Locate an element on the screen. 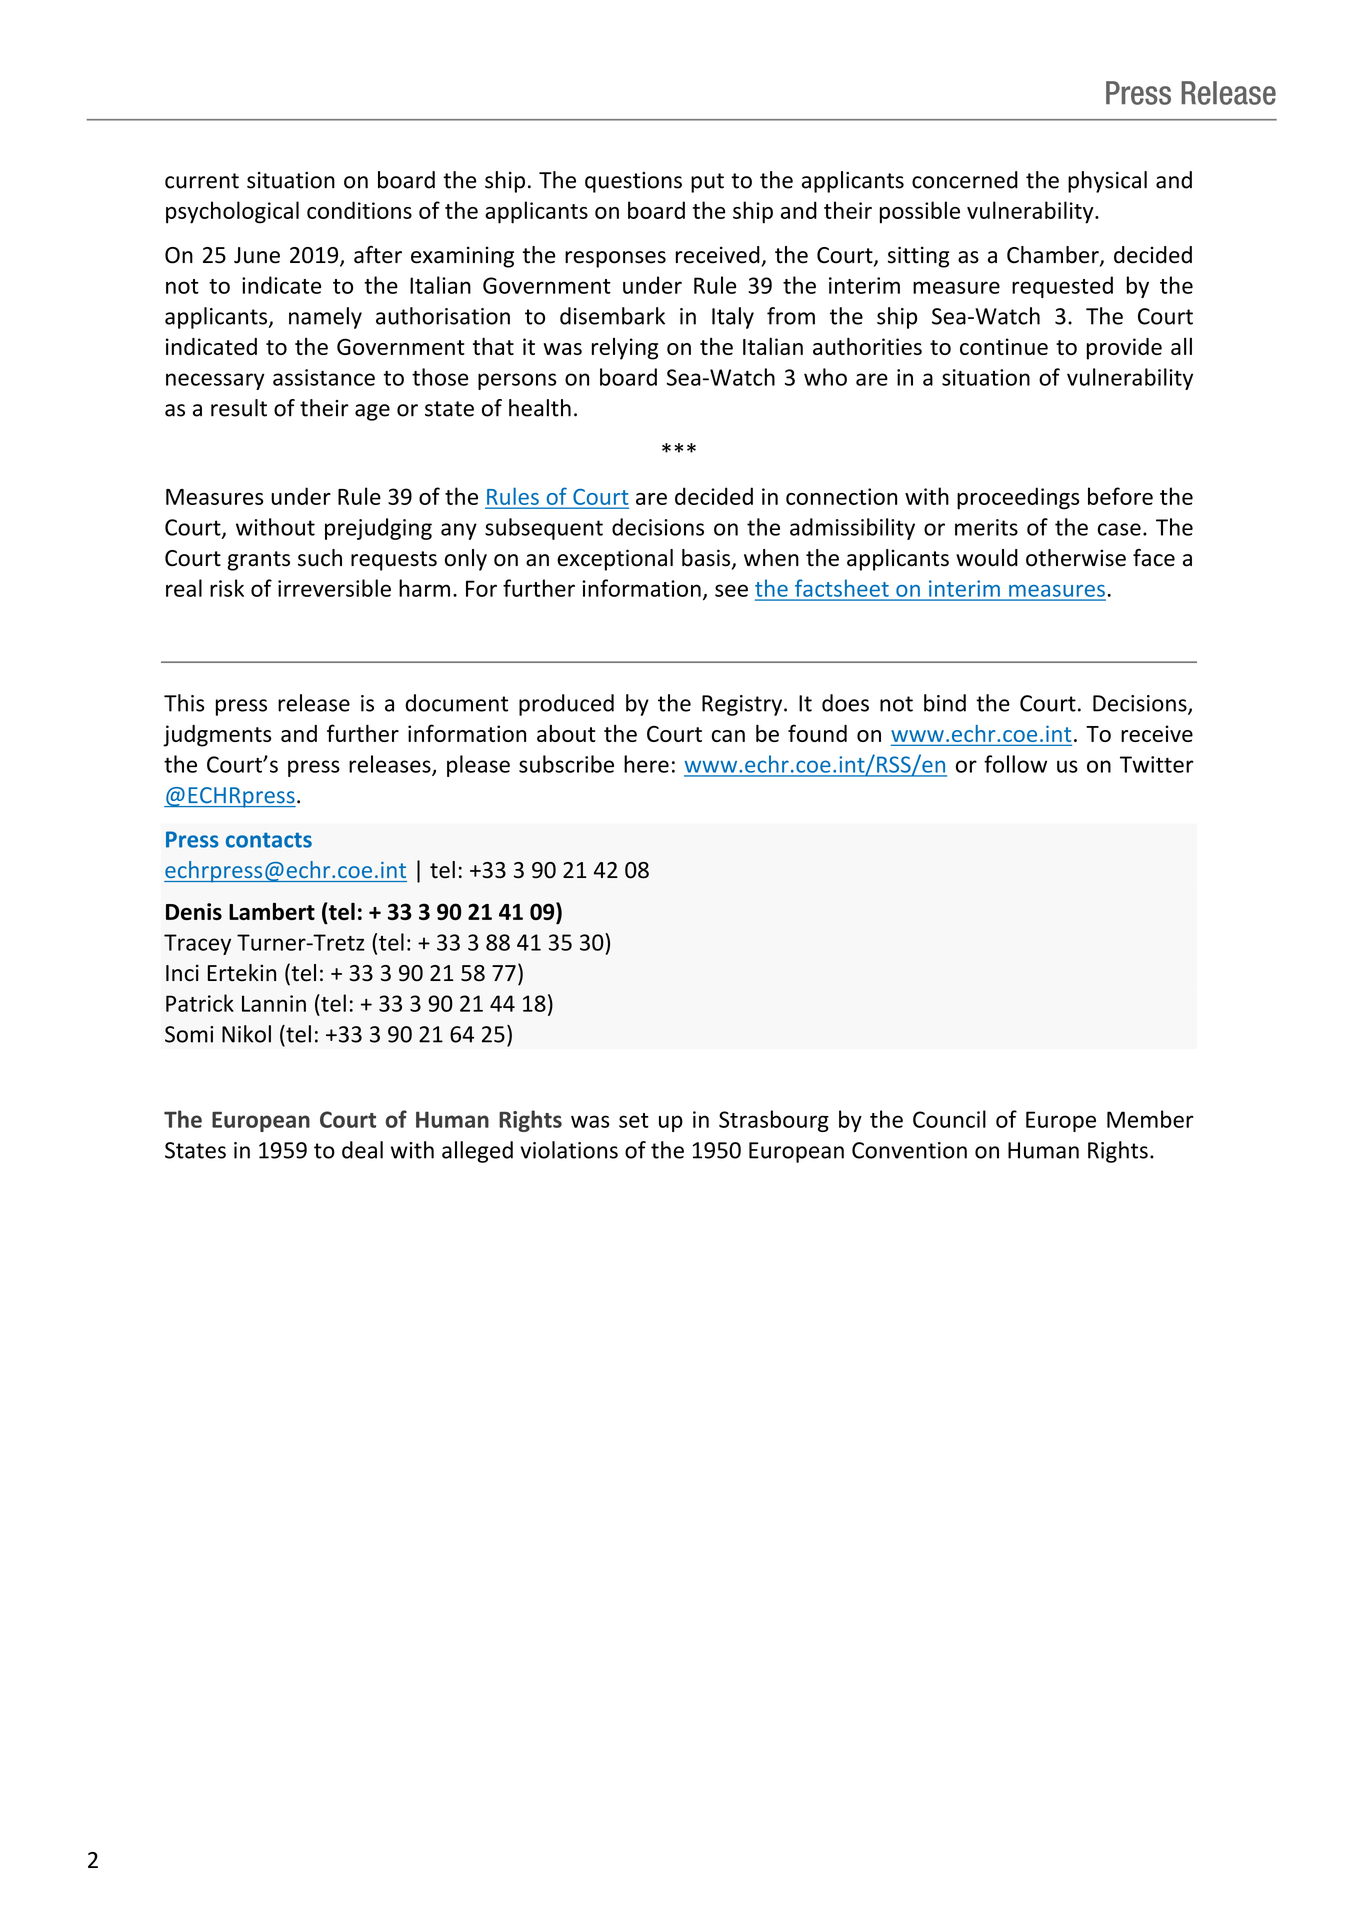 The image size is (1358, 1920). questions is located at coordinates (633, 182).
